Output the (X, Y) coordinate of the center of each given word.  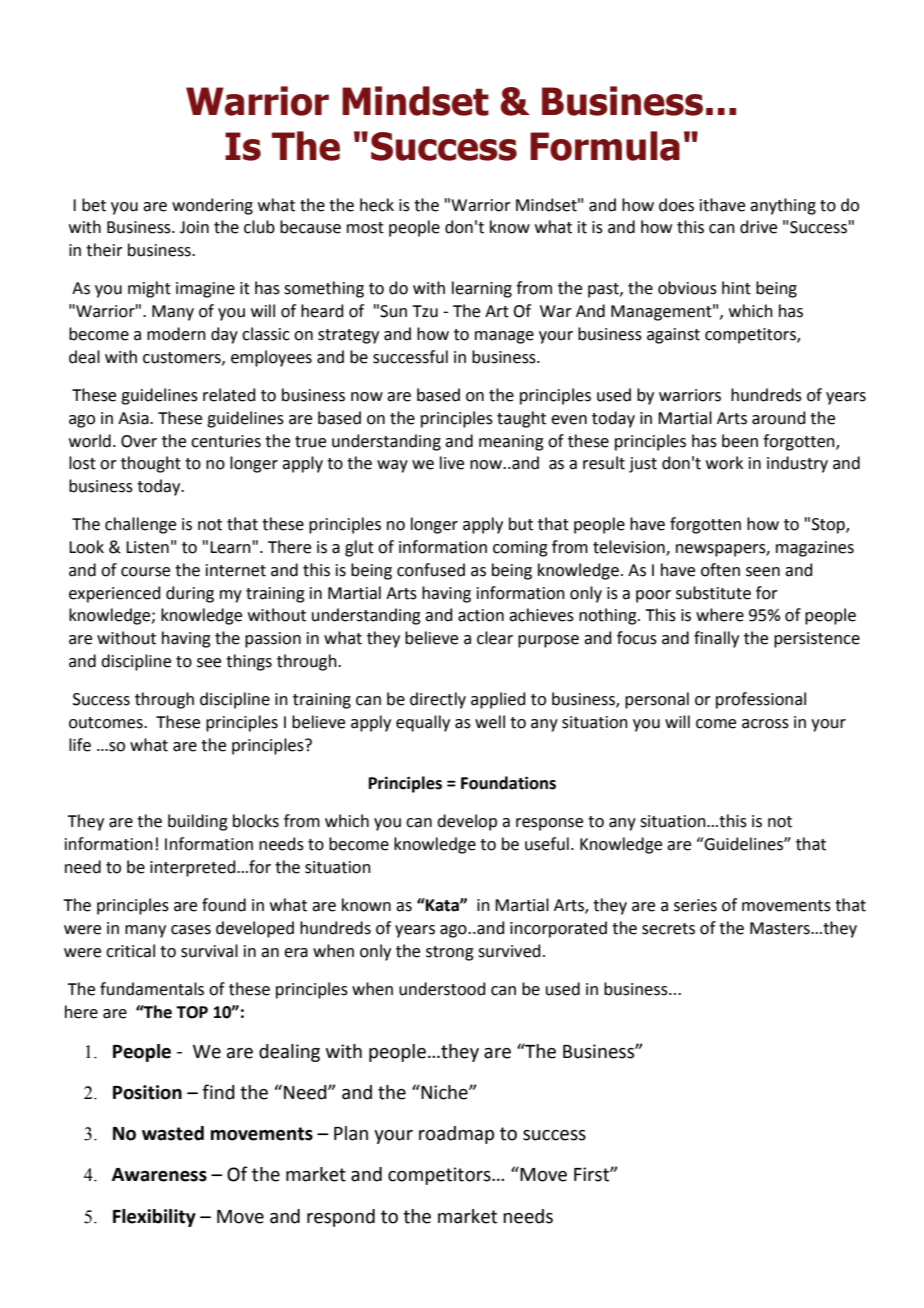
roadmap (456, 1135)
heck (377, 205)
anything (783, 206)
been (740, 441)
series (695, 905)
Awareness (159, 1175)
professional (761, 700)
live (452, 463)
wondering (212, 206)
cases (191, 930)
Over (139, 441)
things (249, 662)
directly (438, 700)
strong (450, 953)
